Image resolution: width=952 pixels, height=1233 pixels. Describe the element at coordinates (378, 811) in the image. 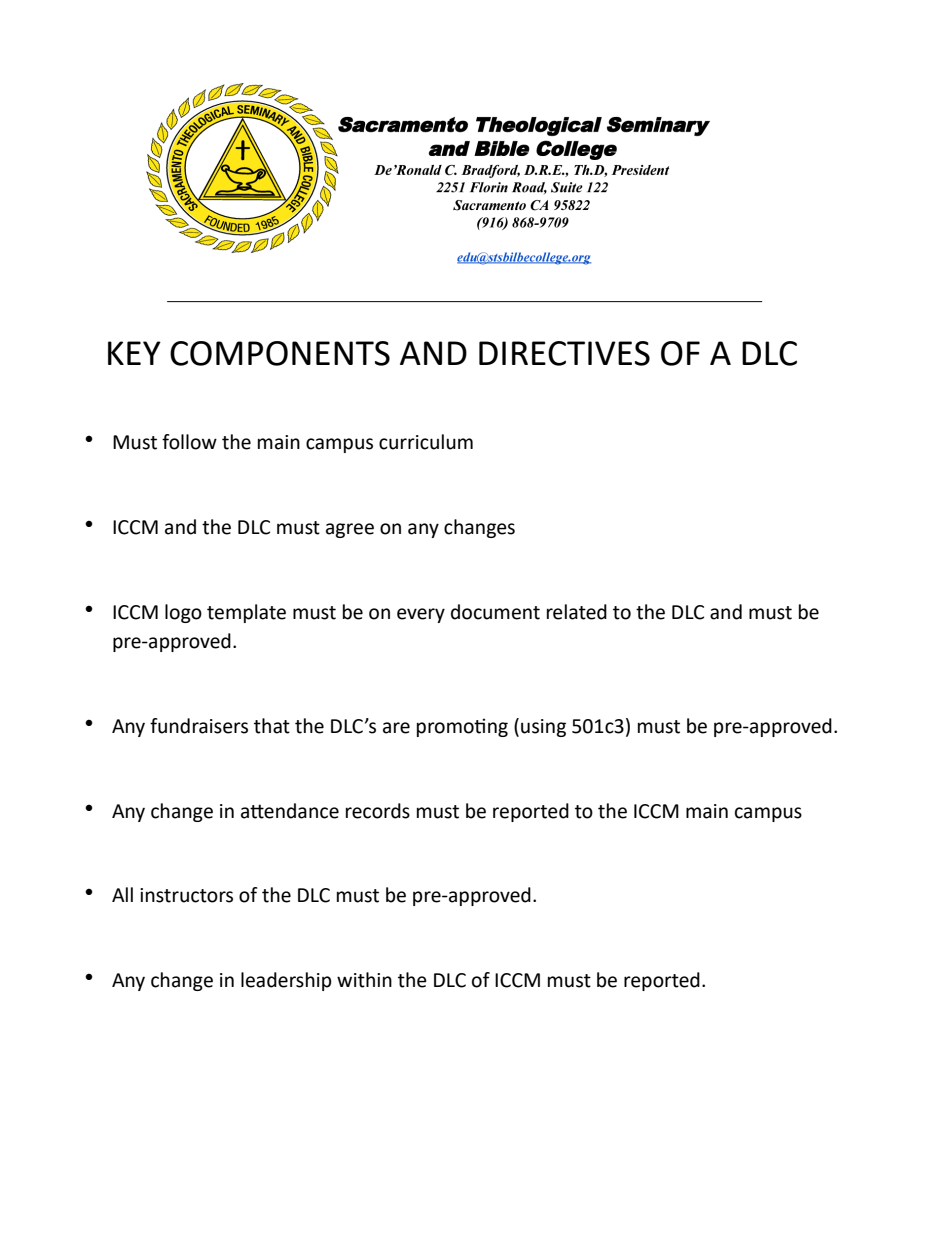

I see `records` at that location.
